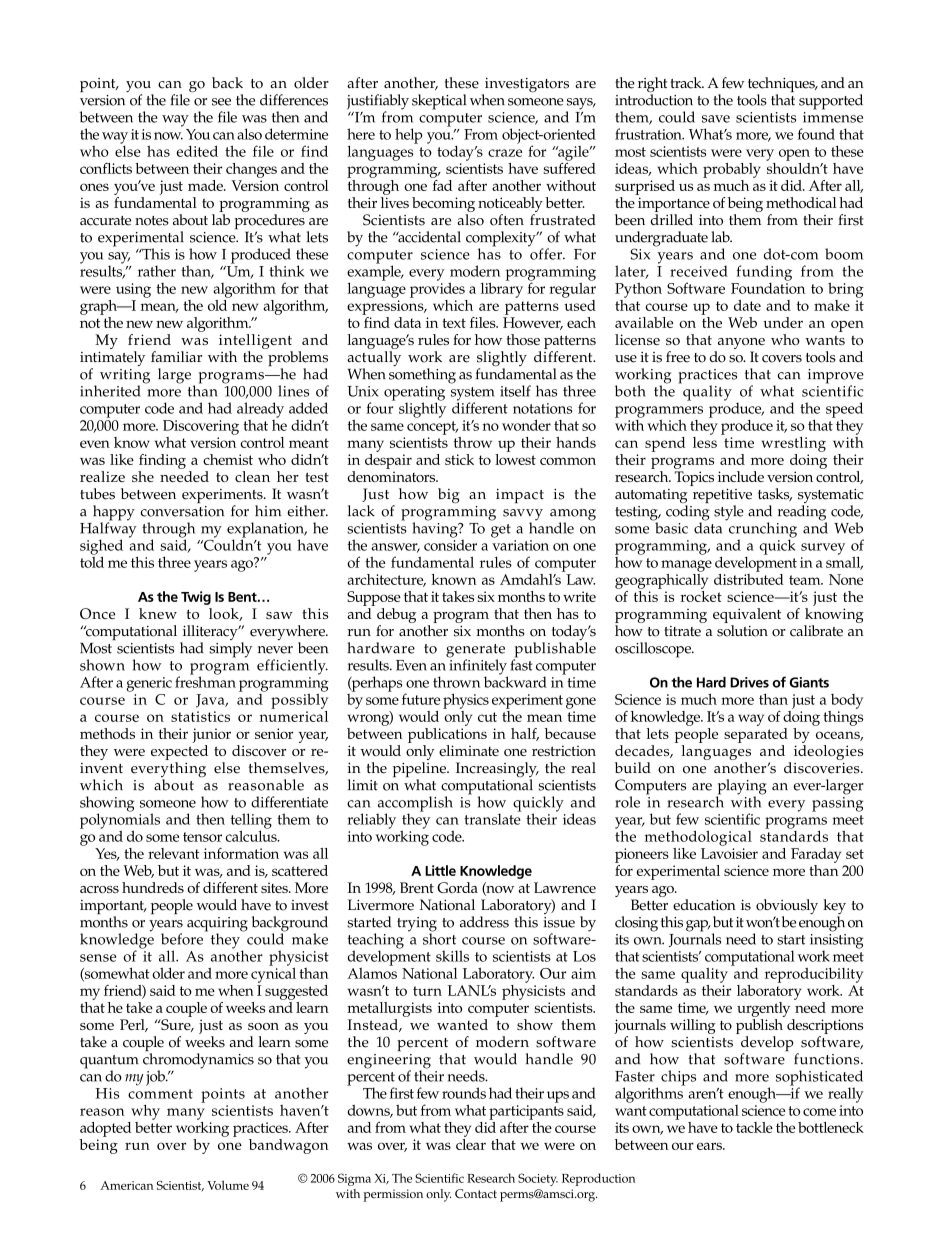 Image resolution: width=952 pixels, height=1233 pixels. What do you see at coordinates (742, 629) in the image?
I see `SOLUTION` at bounding box center [742, 629].
